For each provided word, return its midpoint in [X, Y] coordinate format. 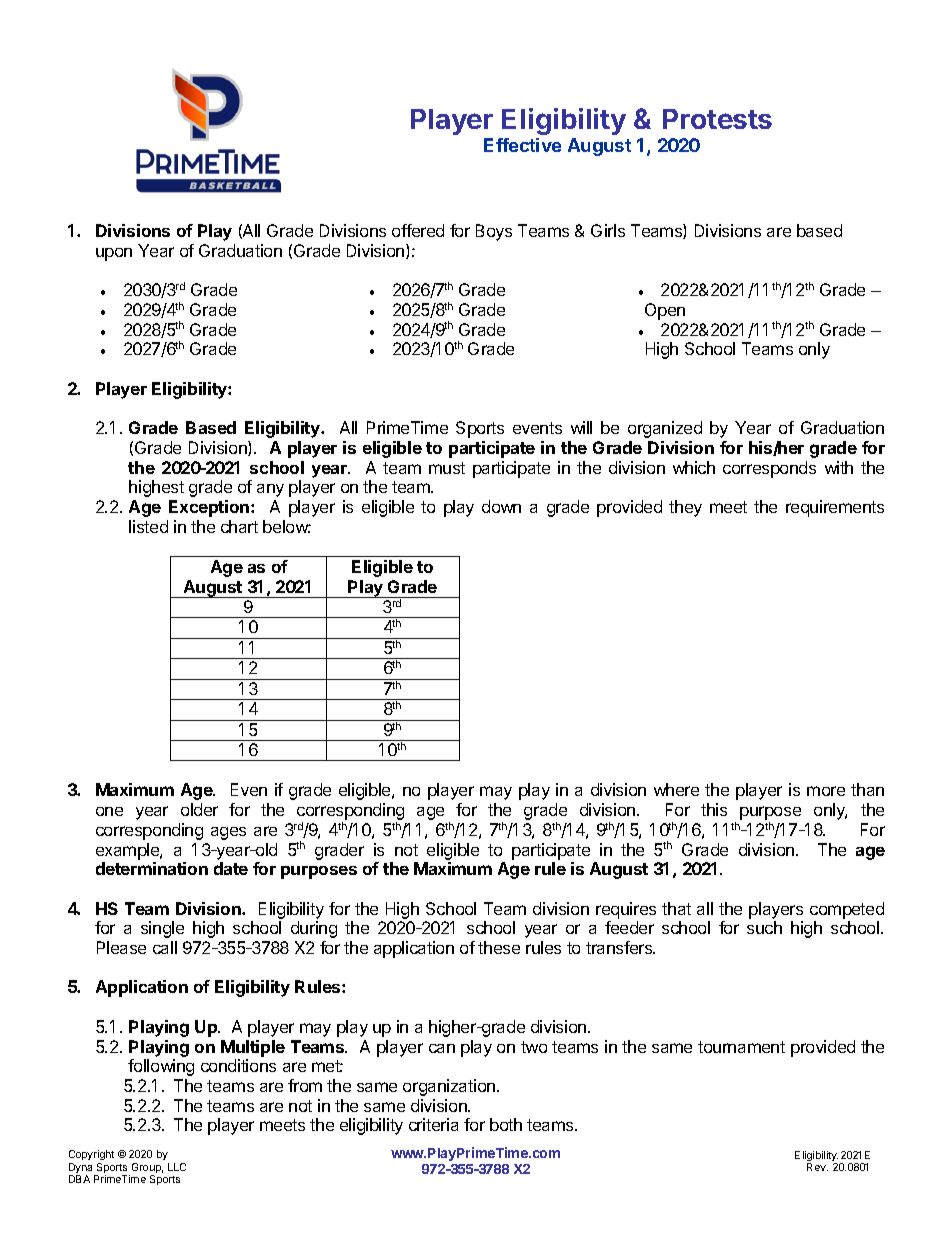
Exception [210, 508]
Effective [522, 145]
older [199, 809]
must [447, 468]
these [499, 947]
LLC [177, 1167]
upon [114, 254]
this [714, 809]
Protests [717, 119]
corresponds [769, 469]
